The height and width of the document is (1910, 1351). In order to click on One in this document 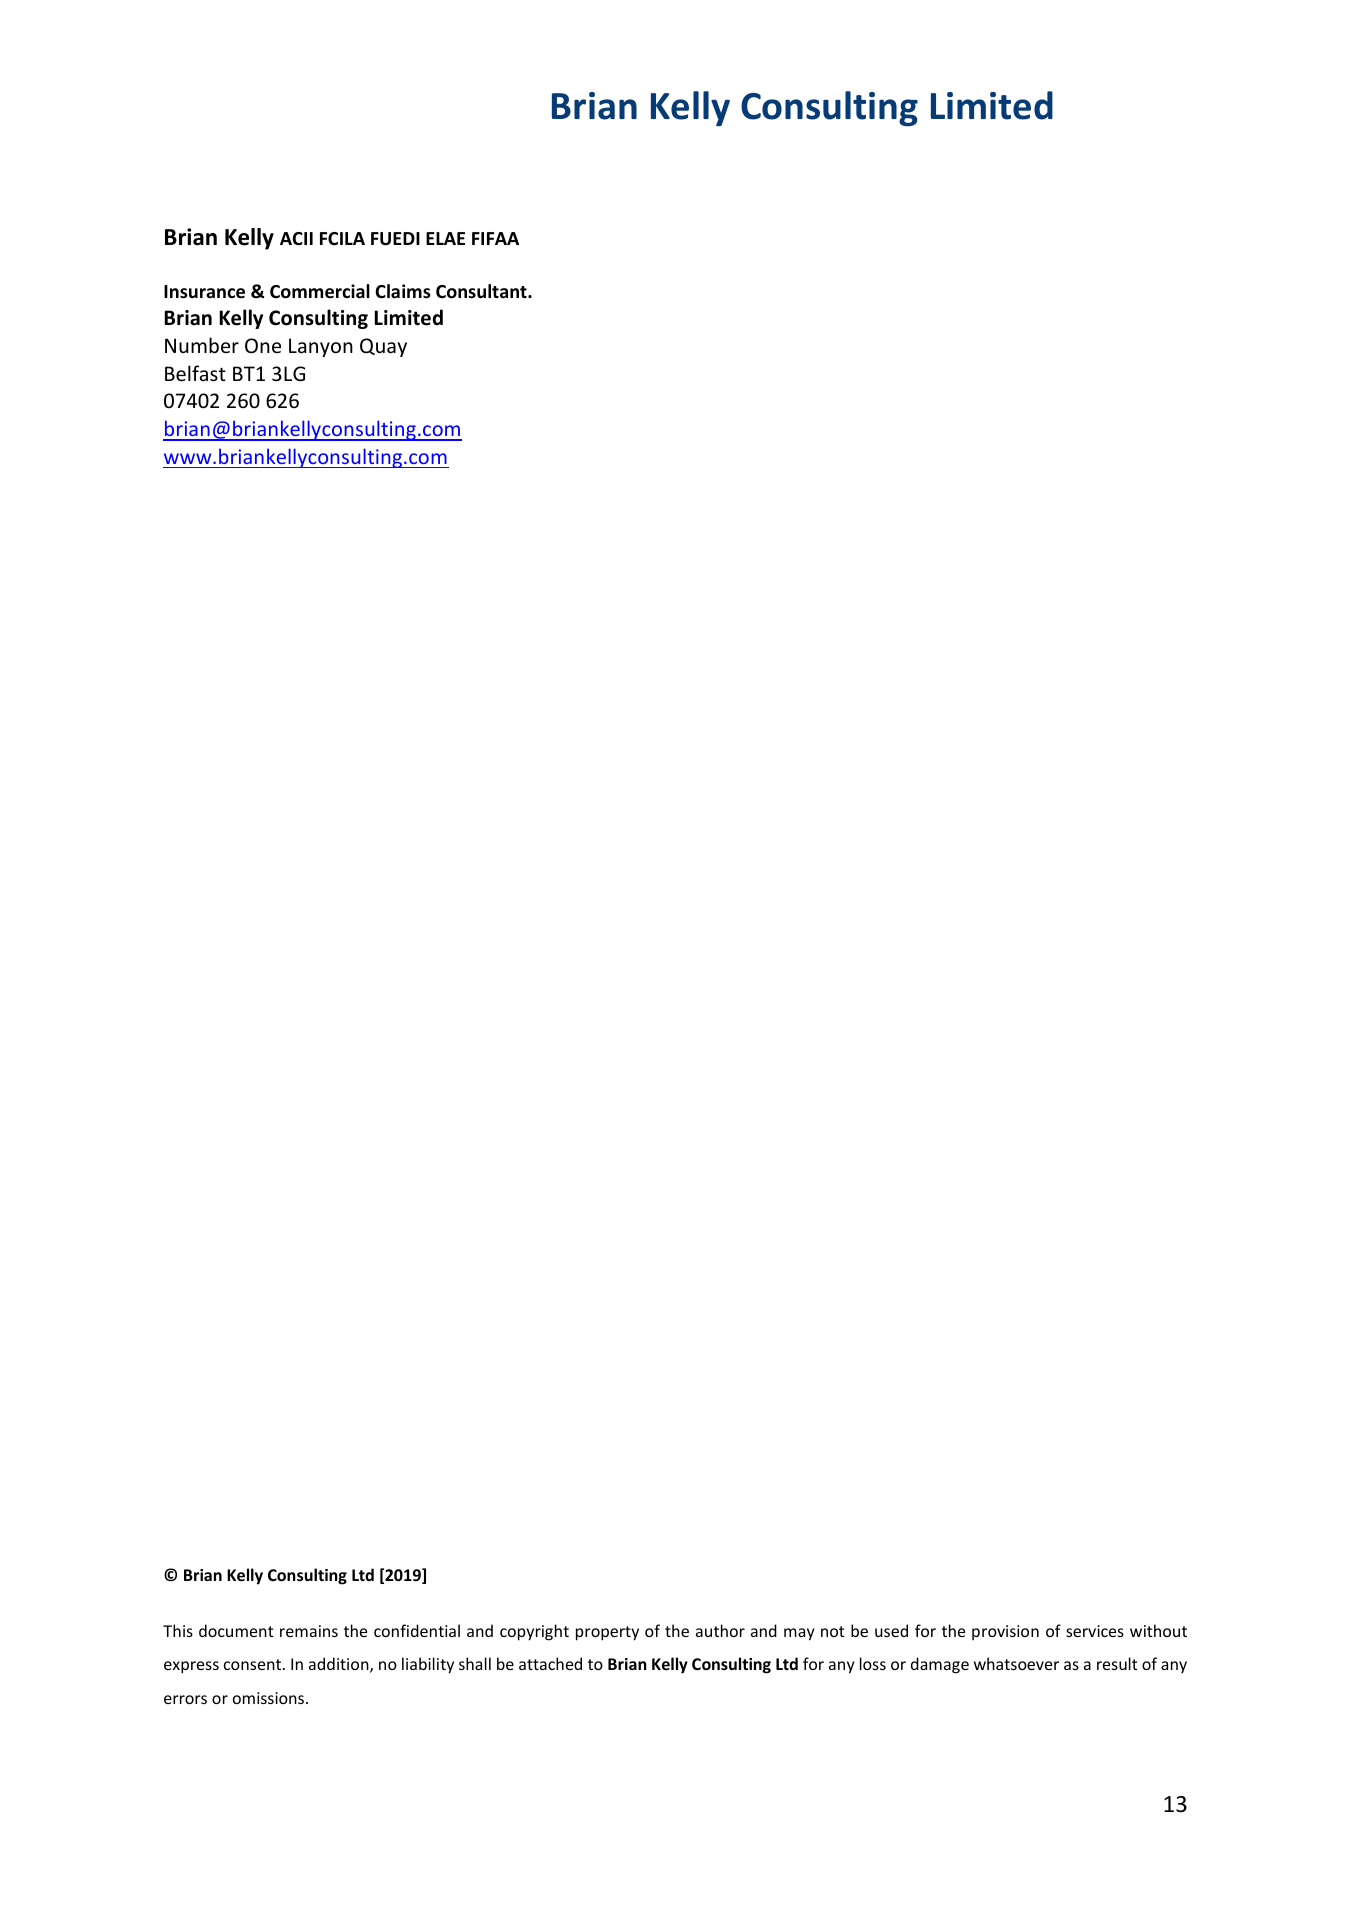, I will do `click(263, 346)`.
